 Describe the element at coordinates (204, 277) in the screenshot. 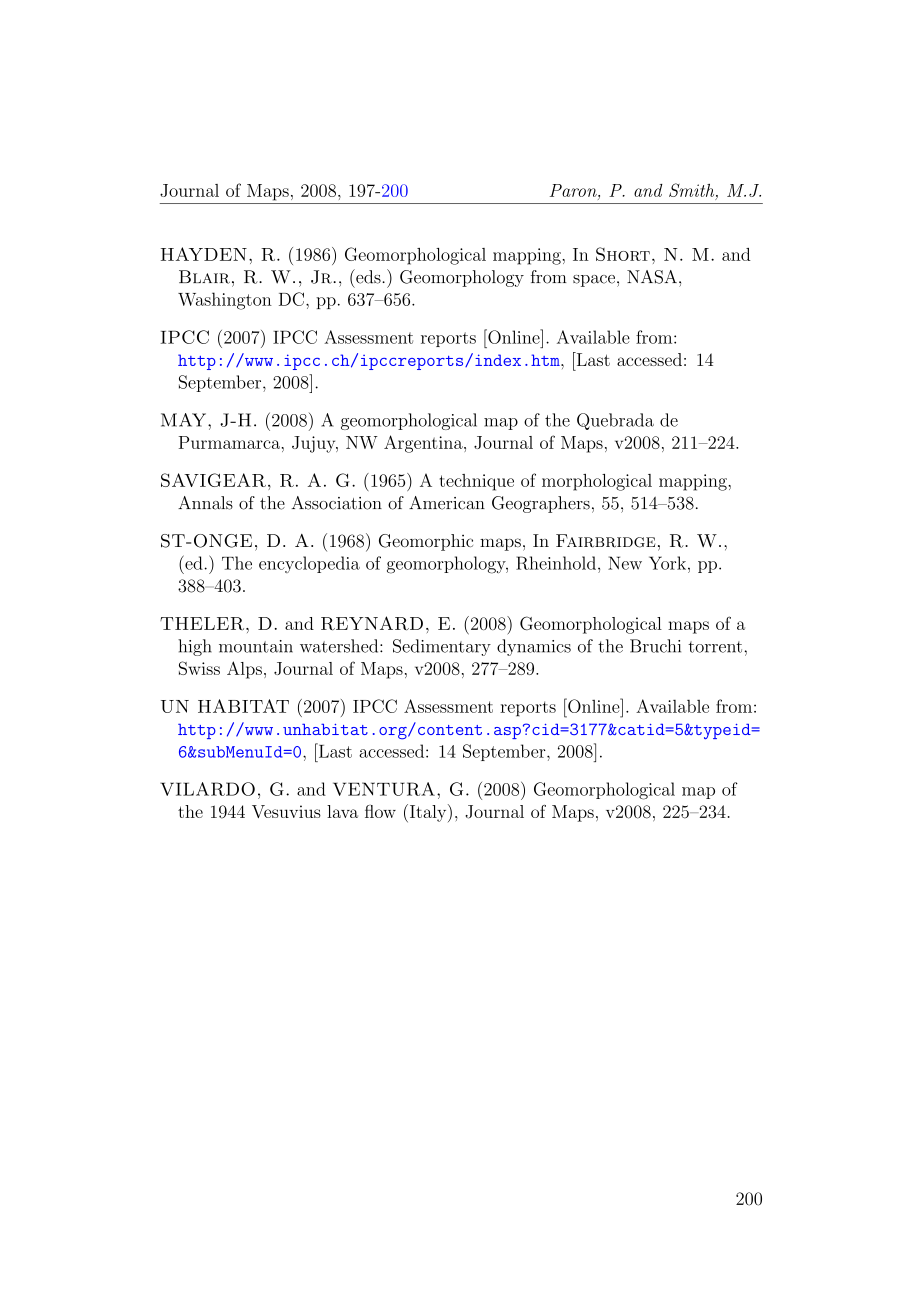

I see `Blair` at that location.
